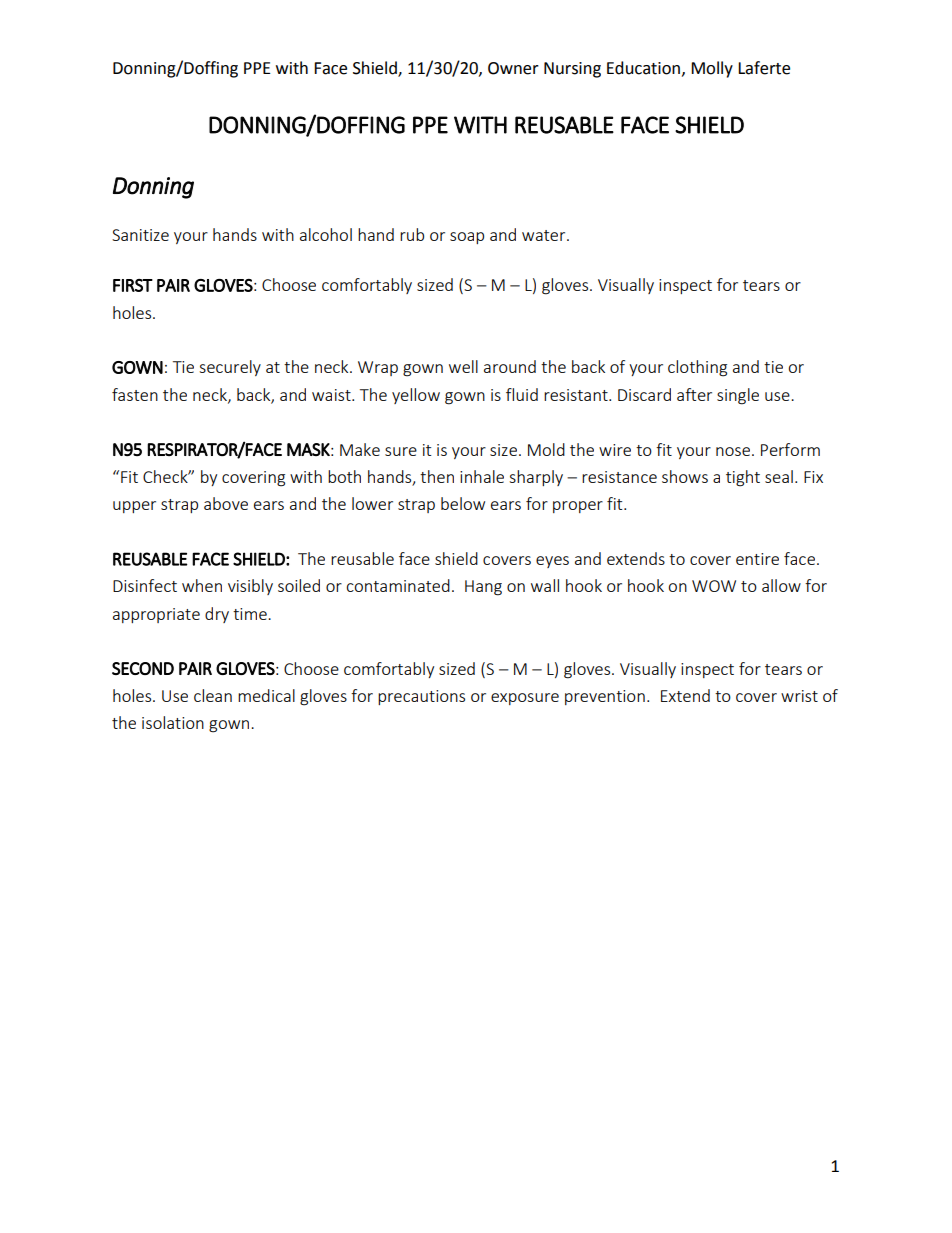  What do you see at coordinates (467, 238) in the document?
I see `soap` at bounding box center [467, 238].
